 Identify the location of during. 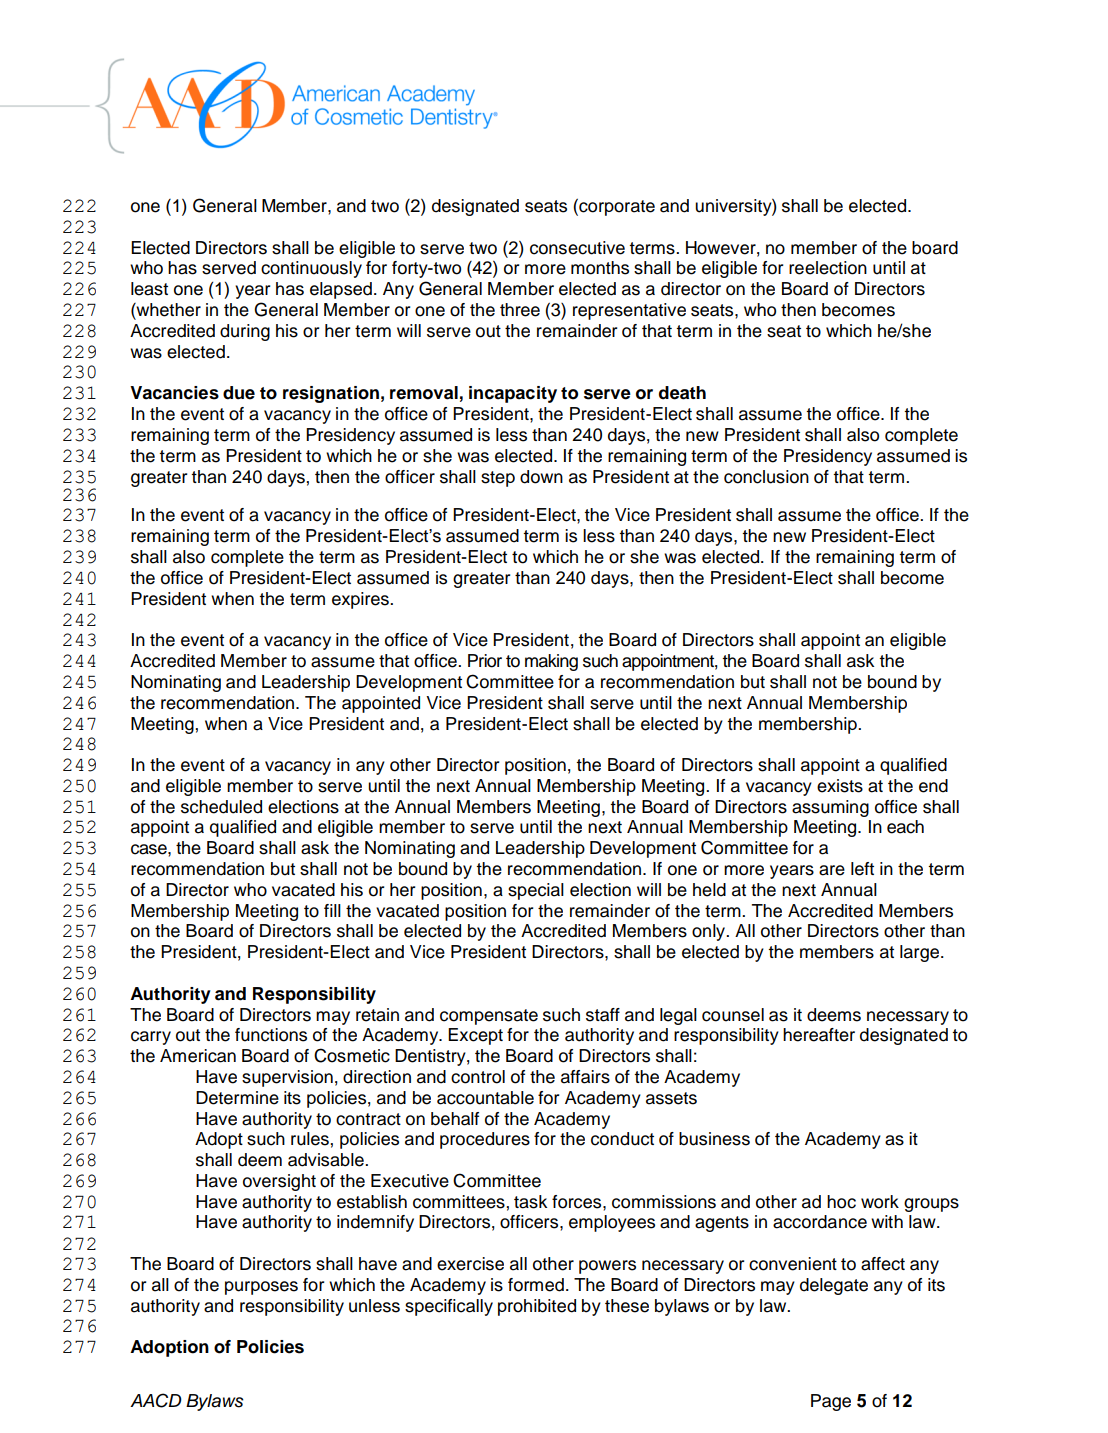
(245, 332).
